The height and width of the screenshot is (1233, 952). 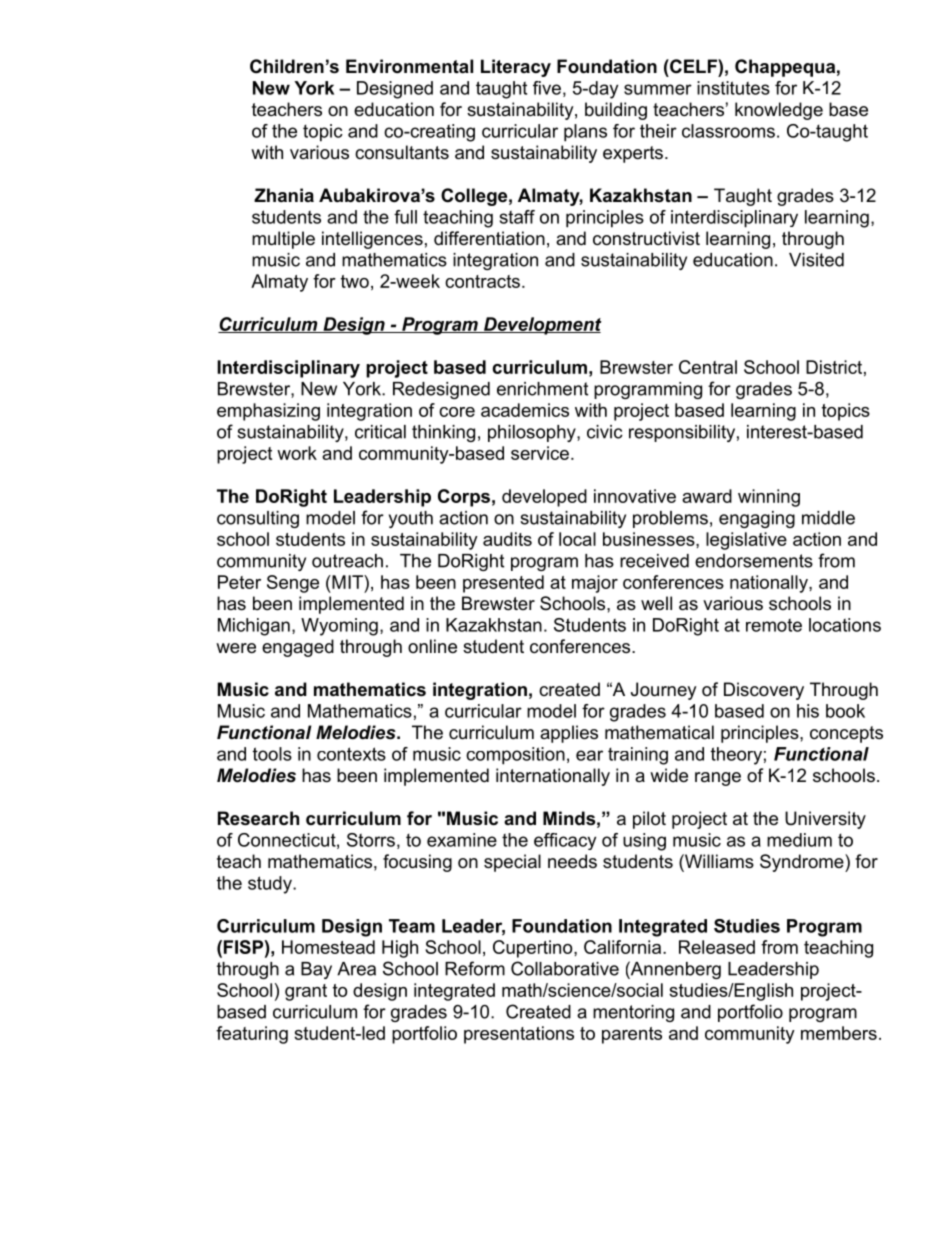 What do you see at coordinates (569, 734) in the screenshot?
I see `applies` at bounding box center [569, 734].
